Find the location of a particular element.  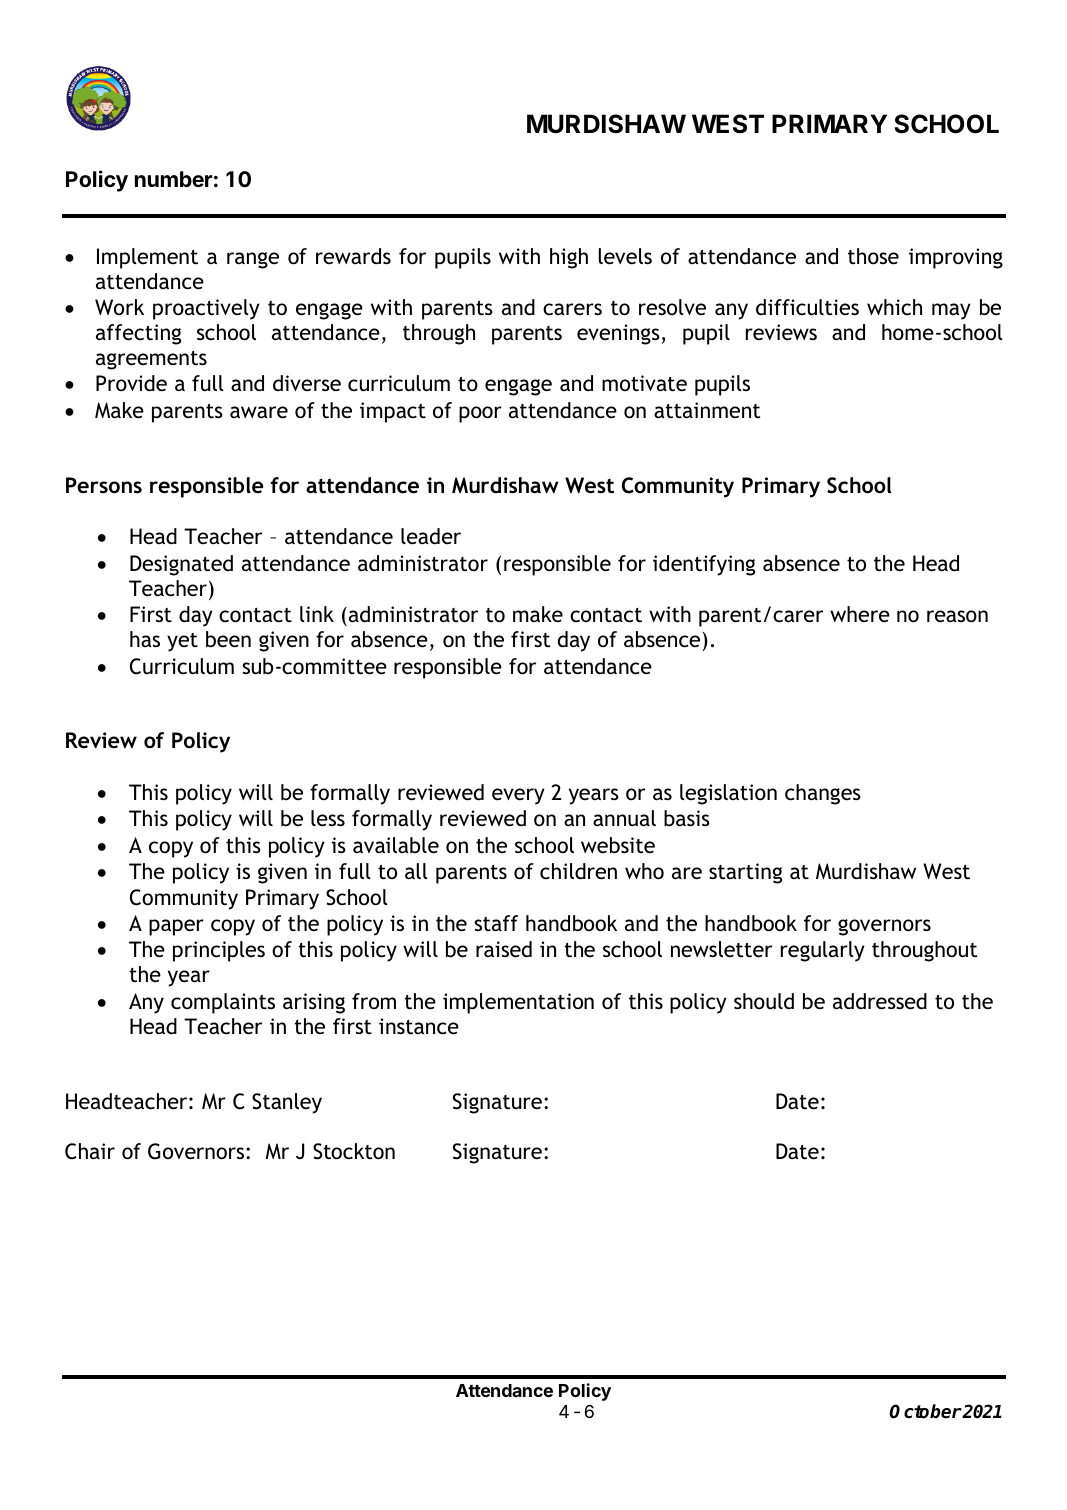

complaints is located at coordinates (223, 1003).
